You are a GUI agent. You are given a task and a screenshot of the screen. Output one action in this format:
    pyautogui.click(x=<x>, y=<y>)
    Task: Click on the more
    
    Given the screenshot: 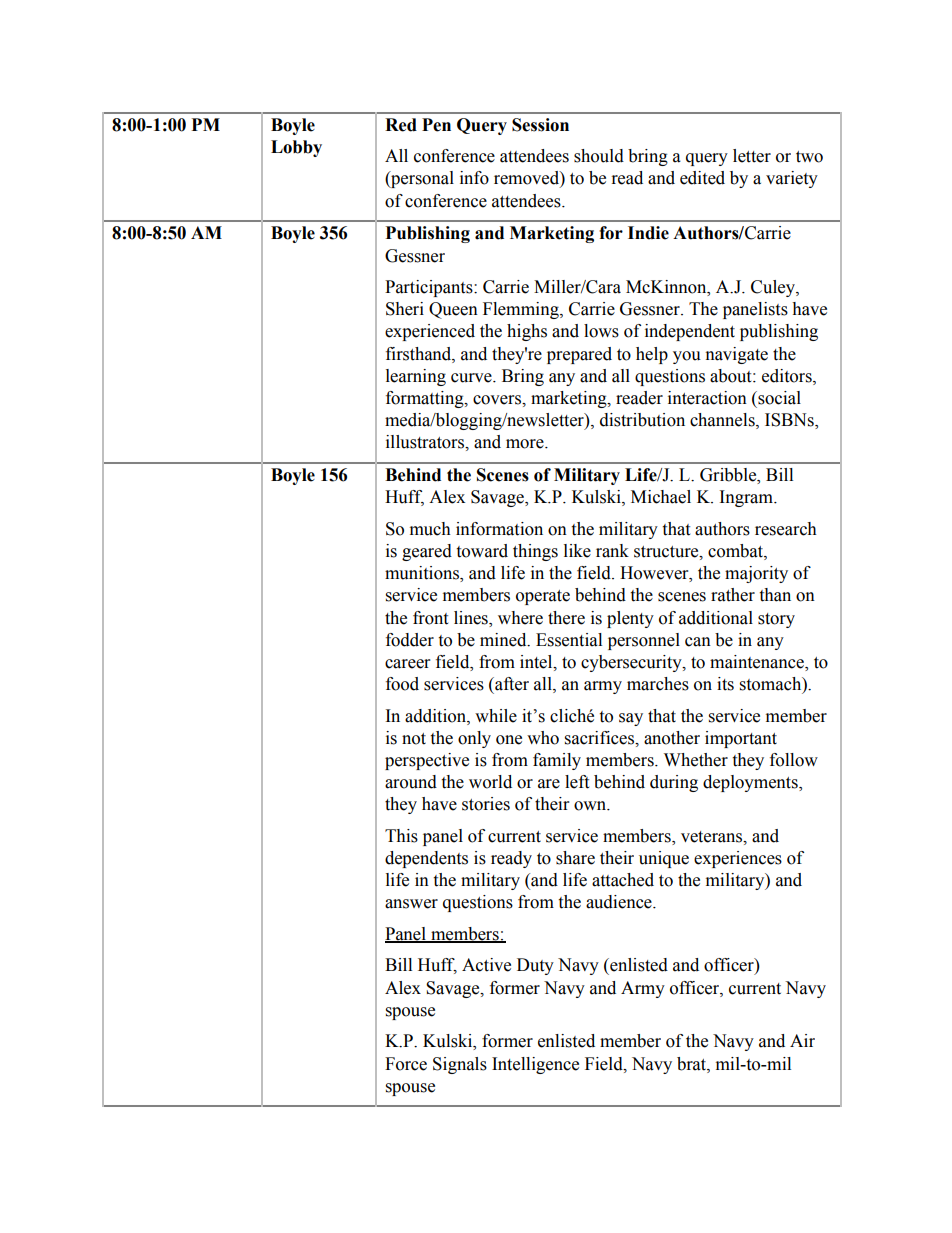 What is the action you would take?
    pyautogui.click(x=526, y=444)
